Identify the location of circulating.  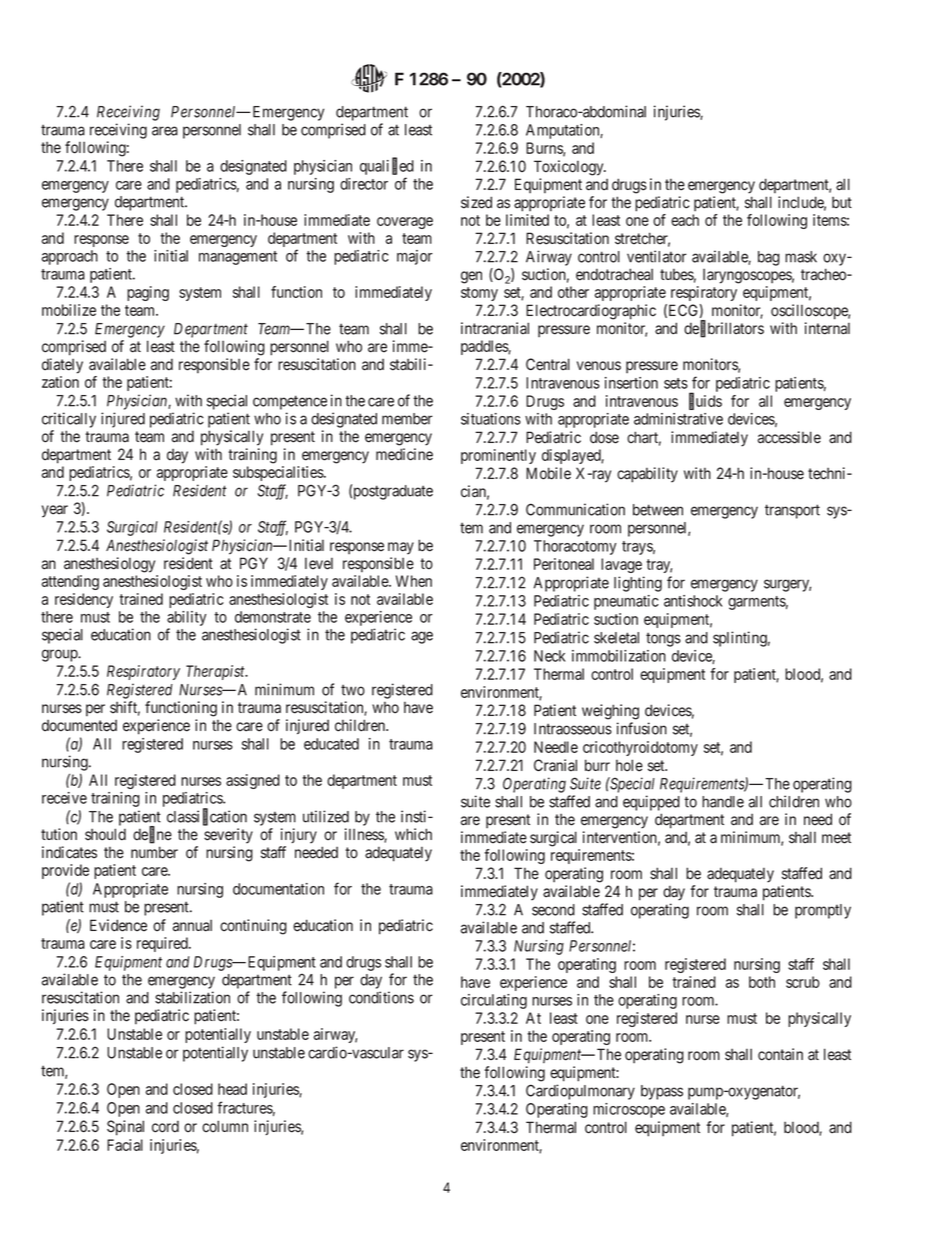
(494, 1001).
